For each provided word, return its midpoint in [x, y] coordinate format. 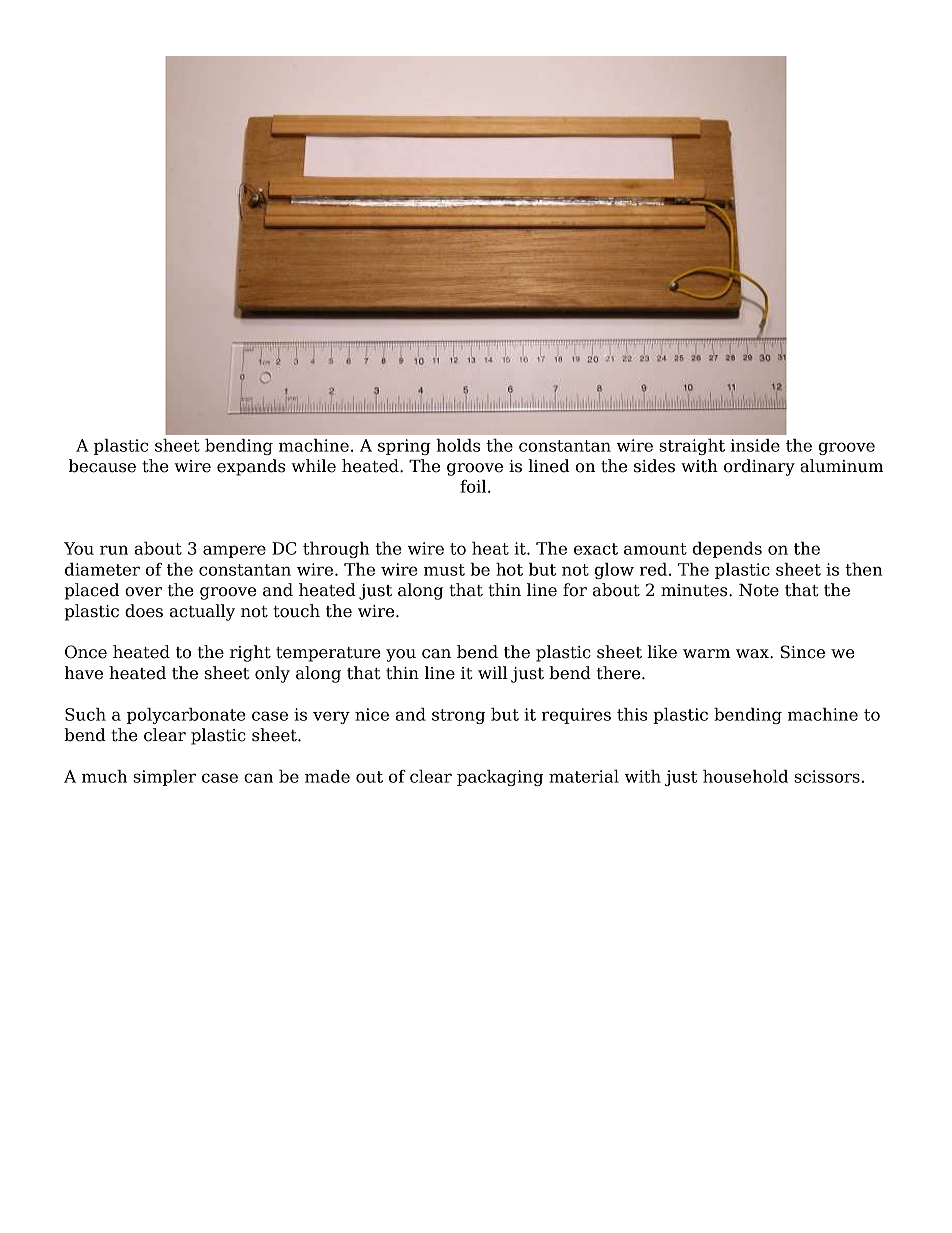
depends [727, 550]
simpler [164, 778]
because [102, 466]
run [114, 550]
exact [596, 549]
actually [202, 612]
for [575, 590]
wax [753, 654]
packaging [500, 778]
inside [755, 445]
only [272, 674]
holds [458, 445]
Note [759, 590]
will [493, 672]
